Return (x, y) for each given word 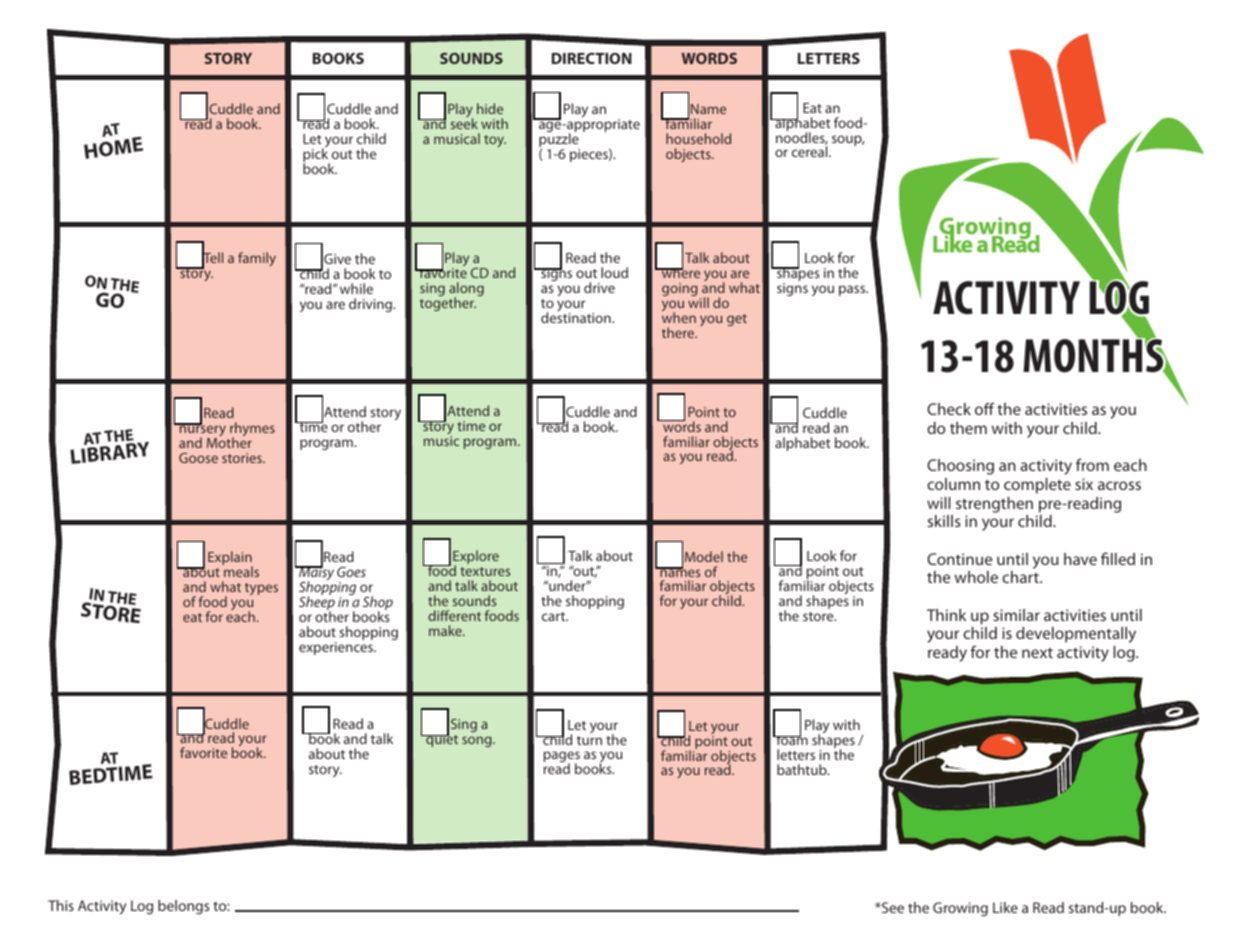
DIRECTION (592, 58)
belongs (183, 907)
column (953, 484)
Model (704, 556)
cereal (811, 151)
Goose (198, 458)
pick (316, 156)
